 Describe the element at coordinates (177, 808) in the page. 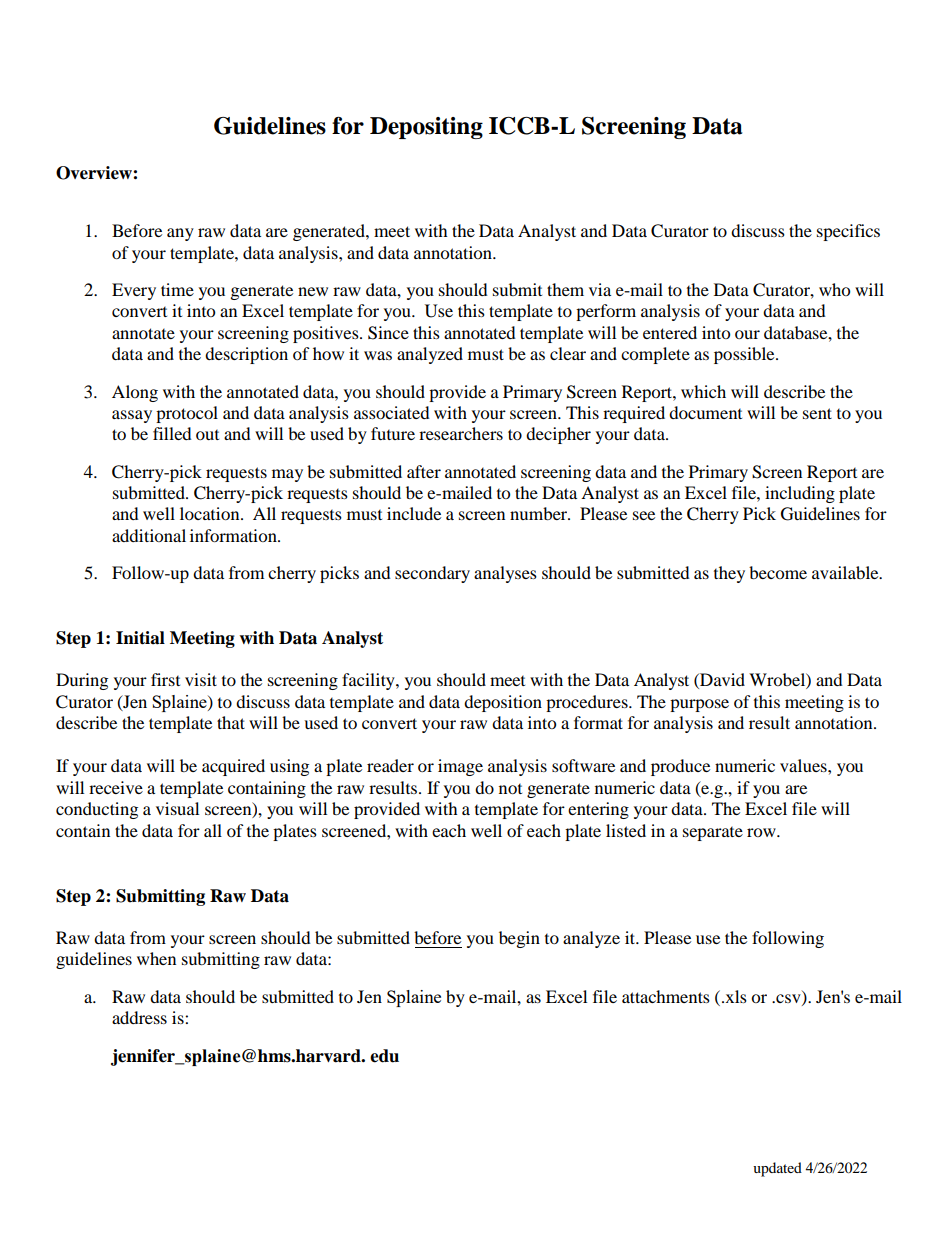

I see `visual` at that location.
